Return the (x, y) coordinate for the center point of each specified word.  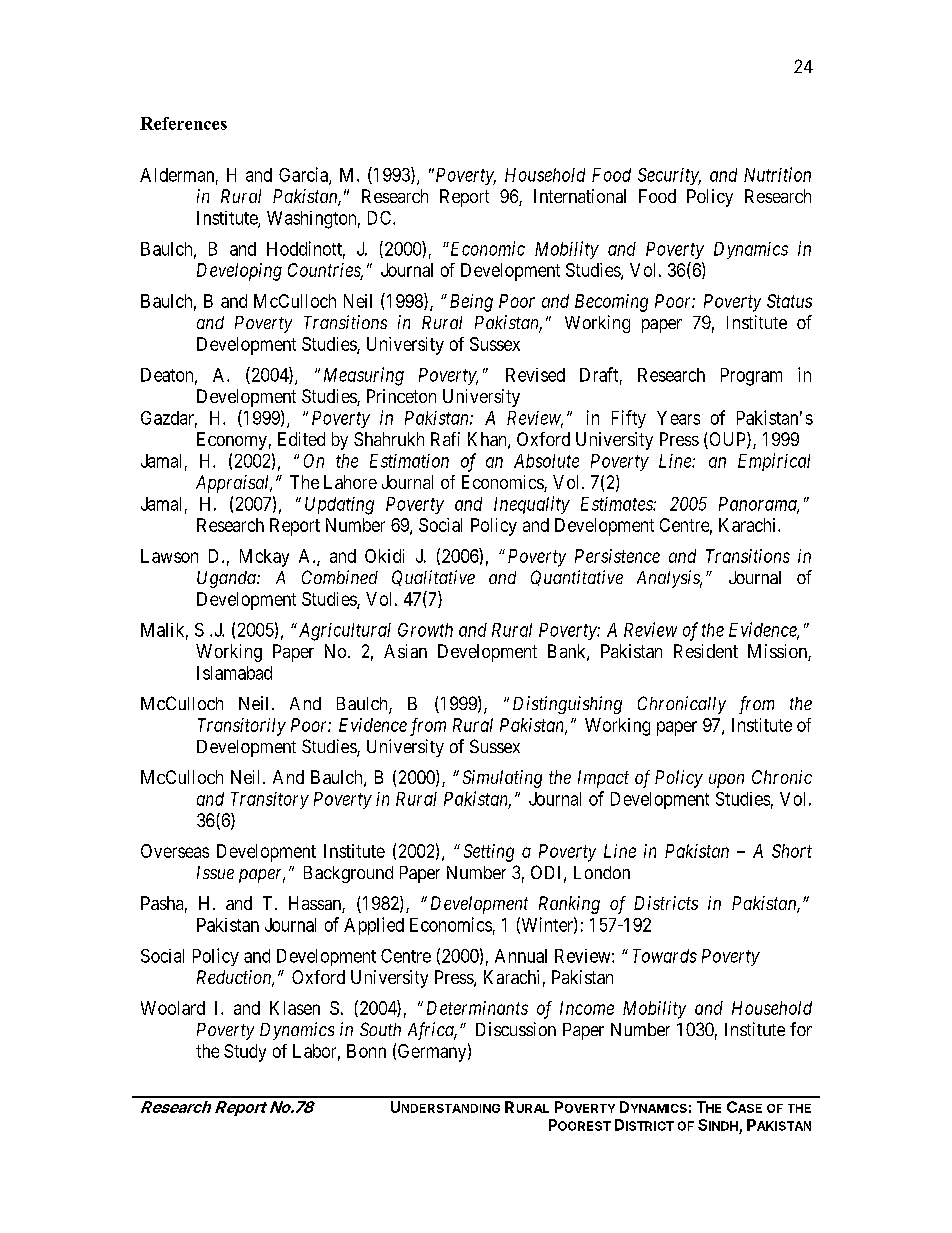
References (183, 123)
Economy (232, 441)
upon (726, 781)
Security (669, 176)
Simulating (502, 779)
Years (678, 418)
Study (245, 1053)
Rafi (445, 439)
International (580, 196)
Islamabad (234, 673)
